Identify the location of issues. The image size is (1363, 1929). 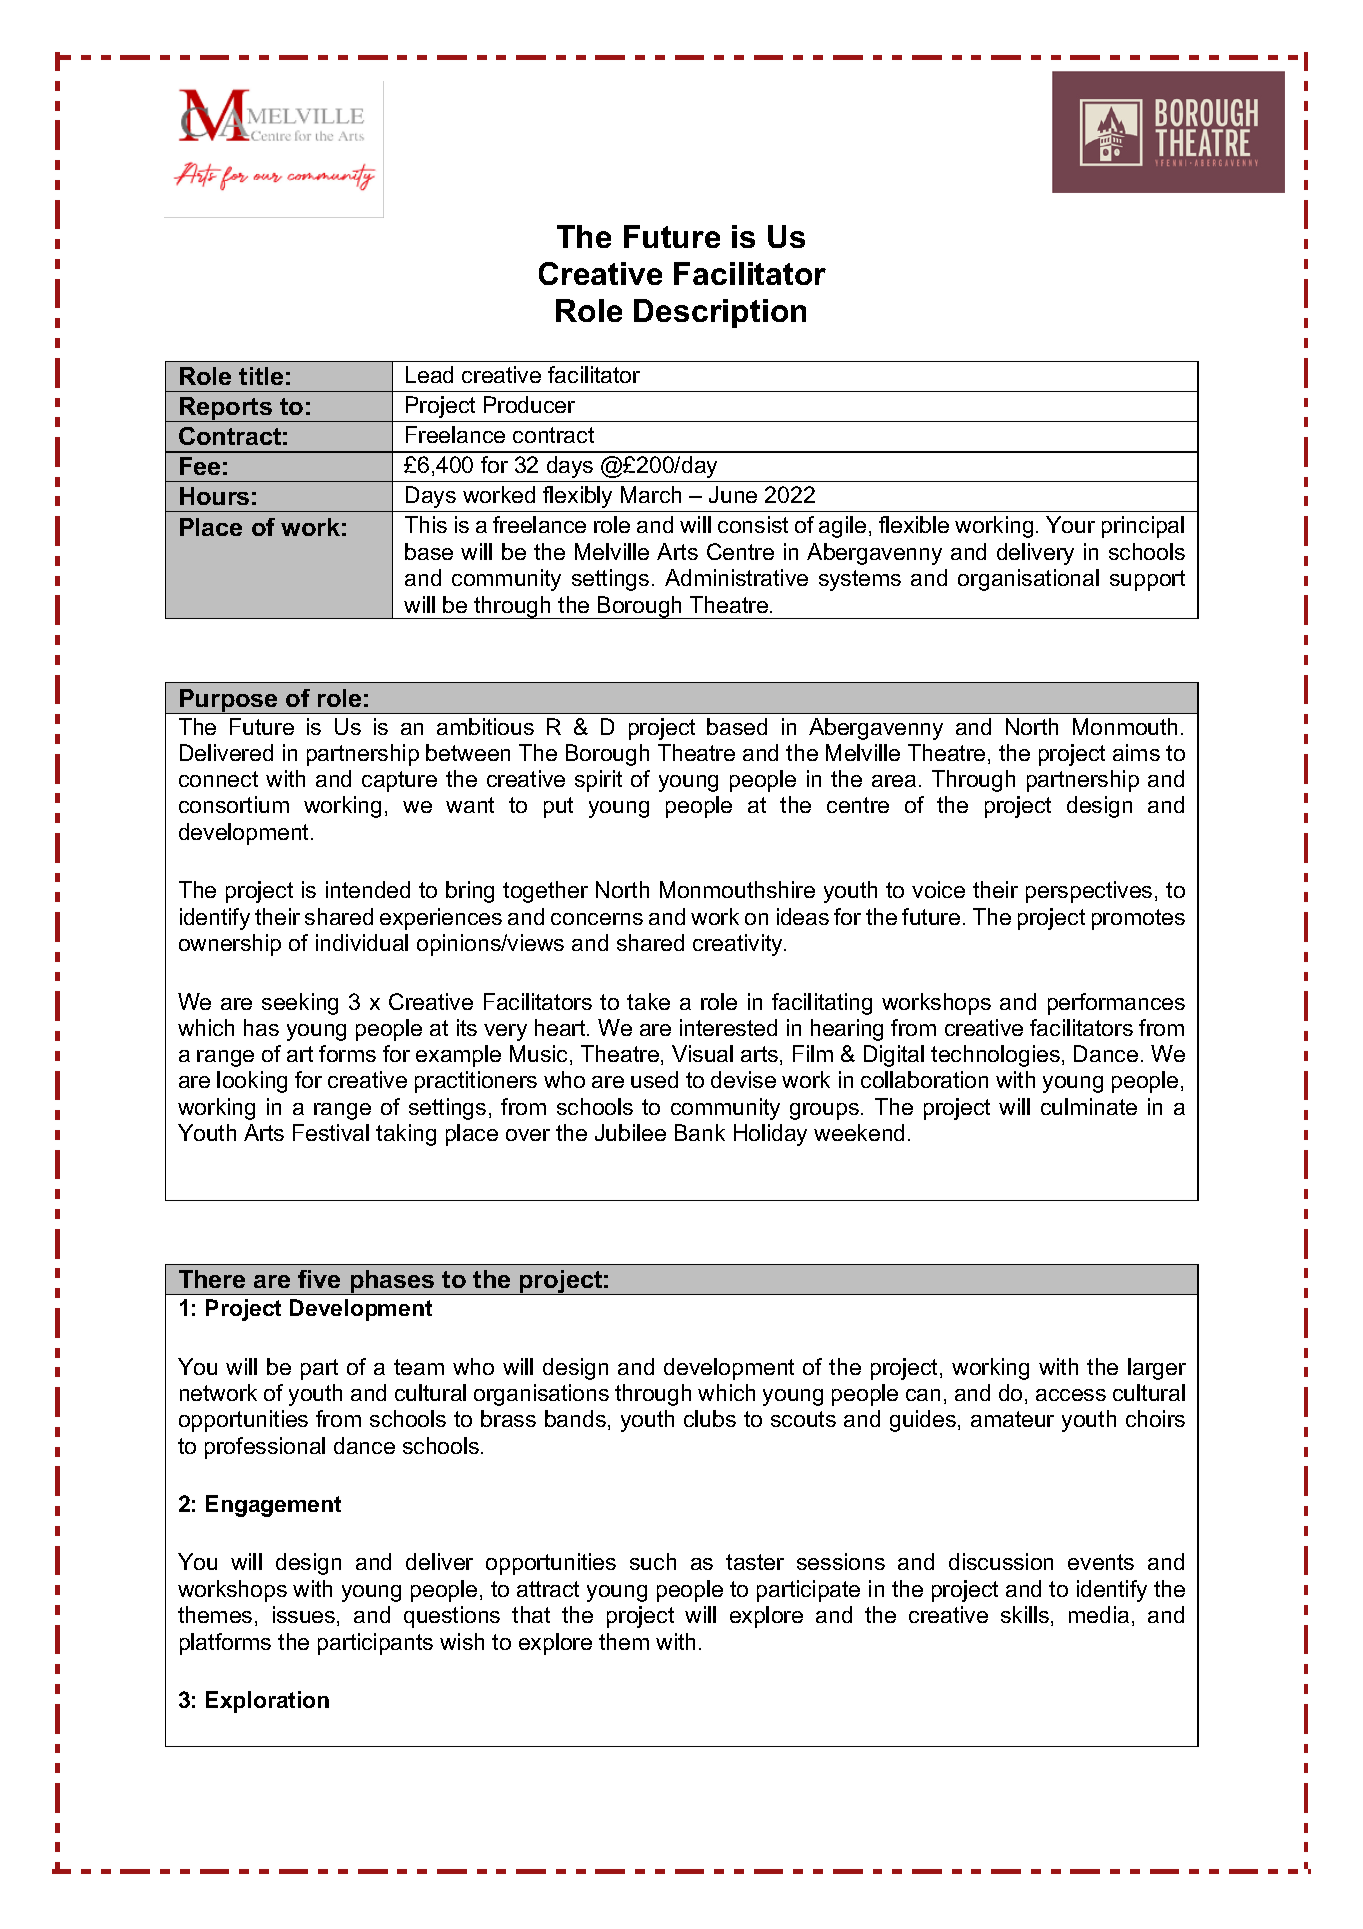
(305, 1616).
